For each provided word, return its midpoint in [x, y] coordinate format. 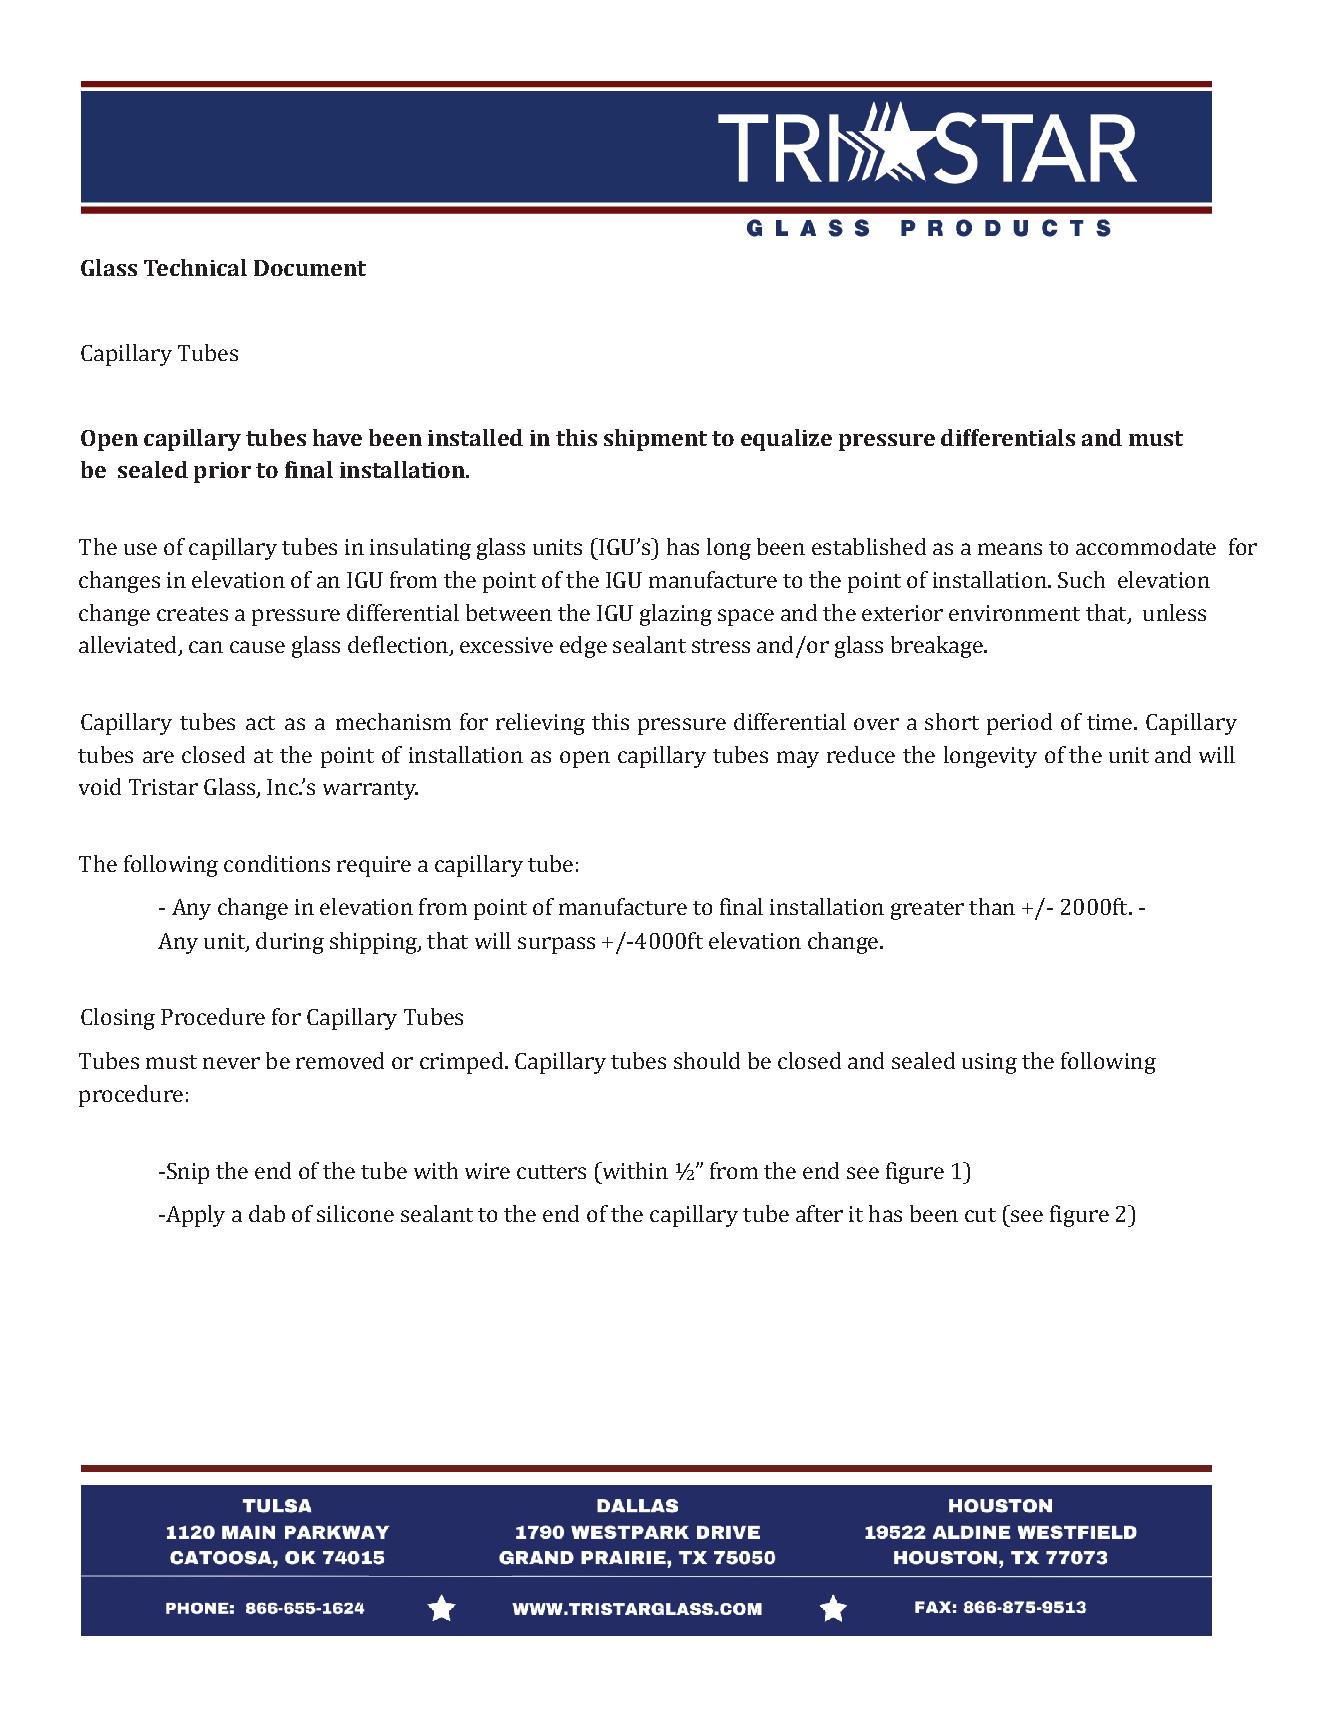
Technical [195, 267]
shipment [655, 440]
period [1019, 724]
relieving [540, 724]
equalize [786, 440]
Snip [186, 1173]
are [158, 757]
